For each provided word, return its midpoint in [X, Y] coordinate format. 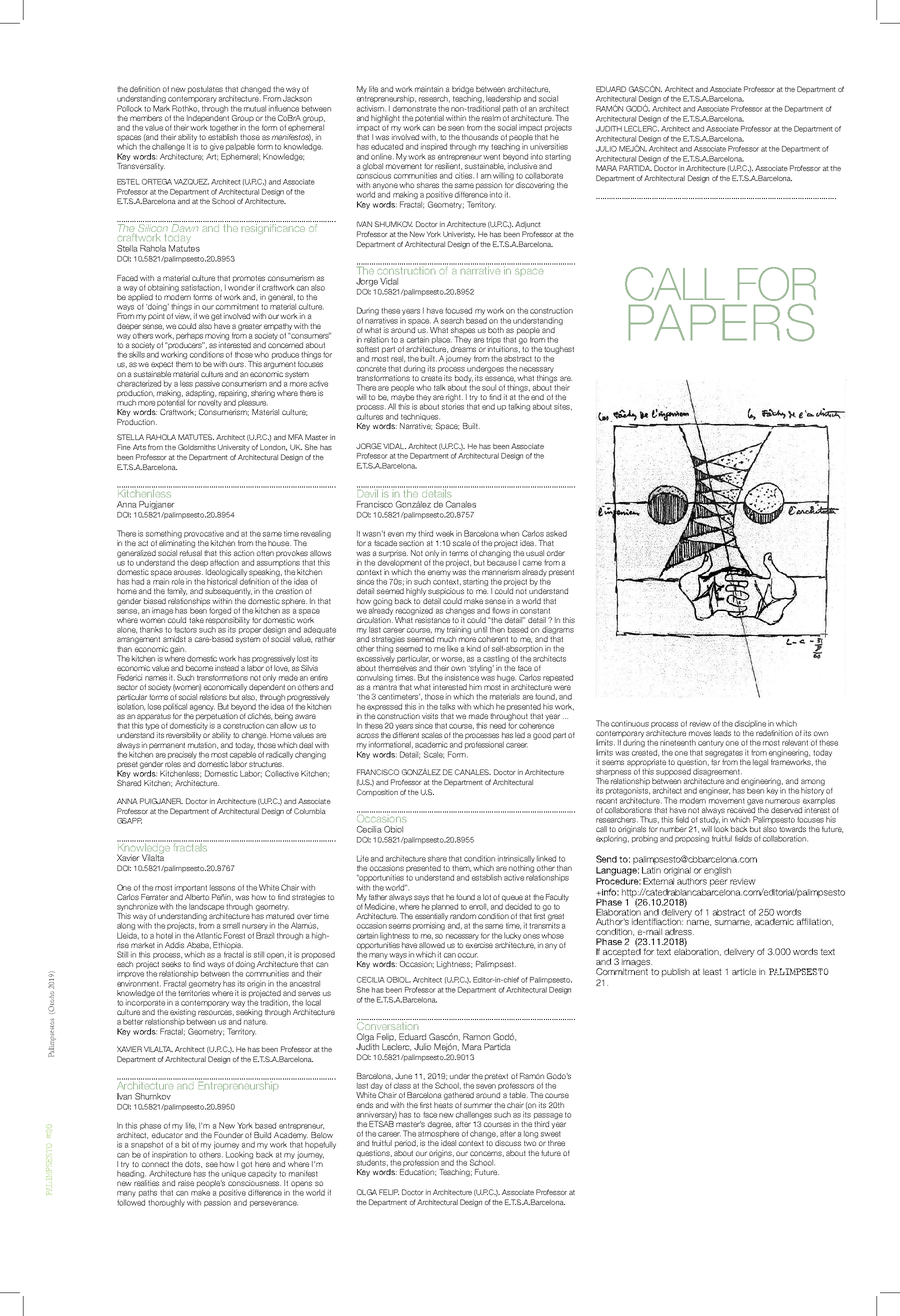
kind [474, 648]
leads [722, 733]
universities [549, 146]
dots [193, 1164]
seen [456, 128]
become [199, 668]
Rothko [185, 108]
